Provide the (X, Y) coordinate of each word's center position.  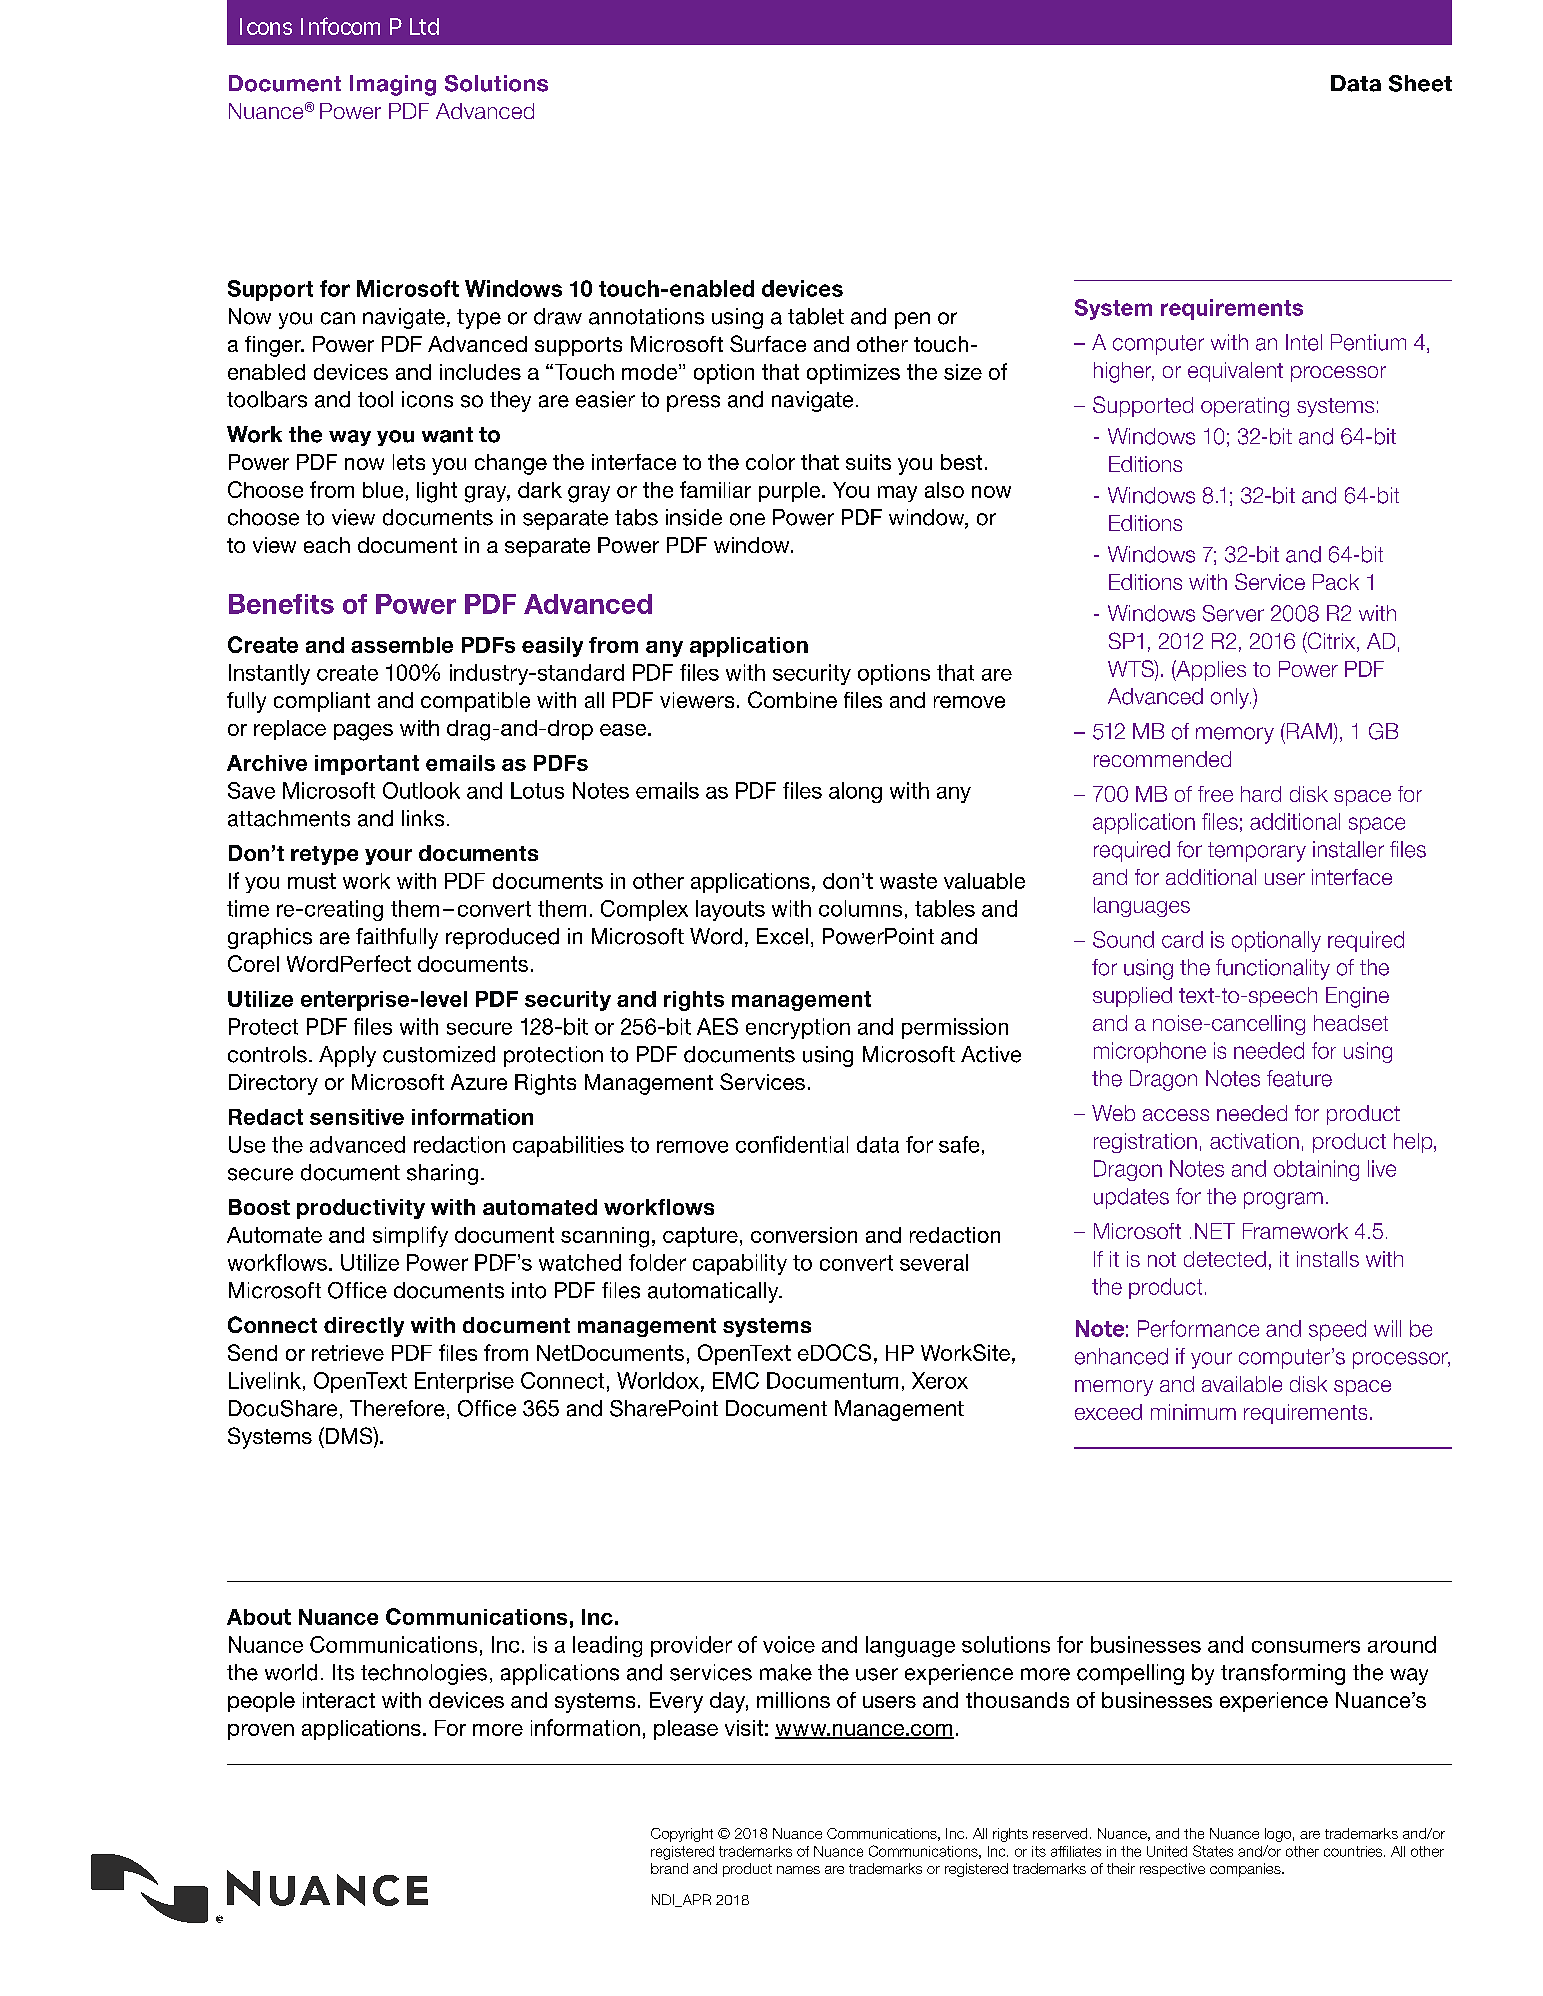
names (798, 1870)
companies (1246, 1870)
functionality (1273, 969)
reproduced (502, 938)
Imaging (393, 85)
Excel (782, 936)
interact (339, 1700)
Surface (768, 343)
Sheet (1420, 83)
